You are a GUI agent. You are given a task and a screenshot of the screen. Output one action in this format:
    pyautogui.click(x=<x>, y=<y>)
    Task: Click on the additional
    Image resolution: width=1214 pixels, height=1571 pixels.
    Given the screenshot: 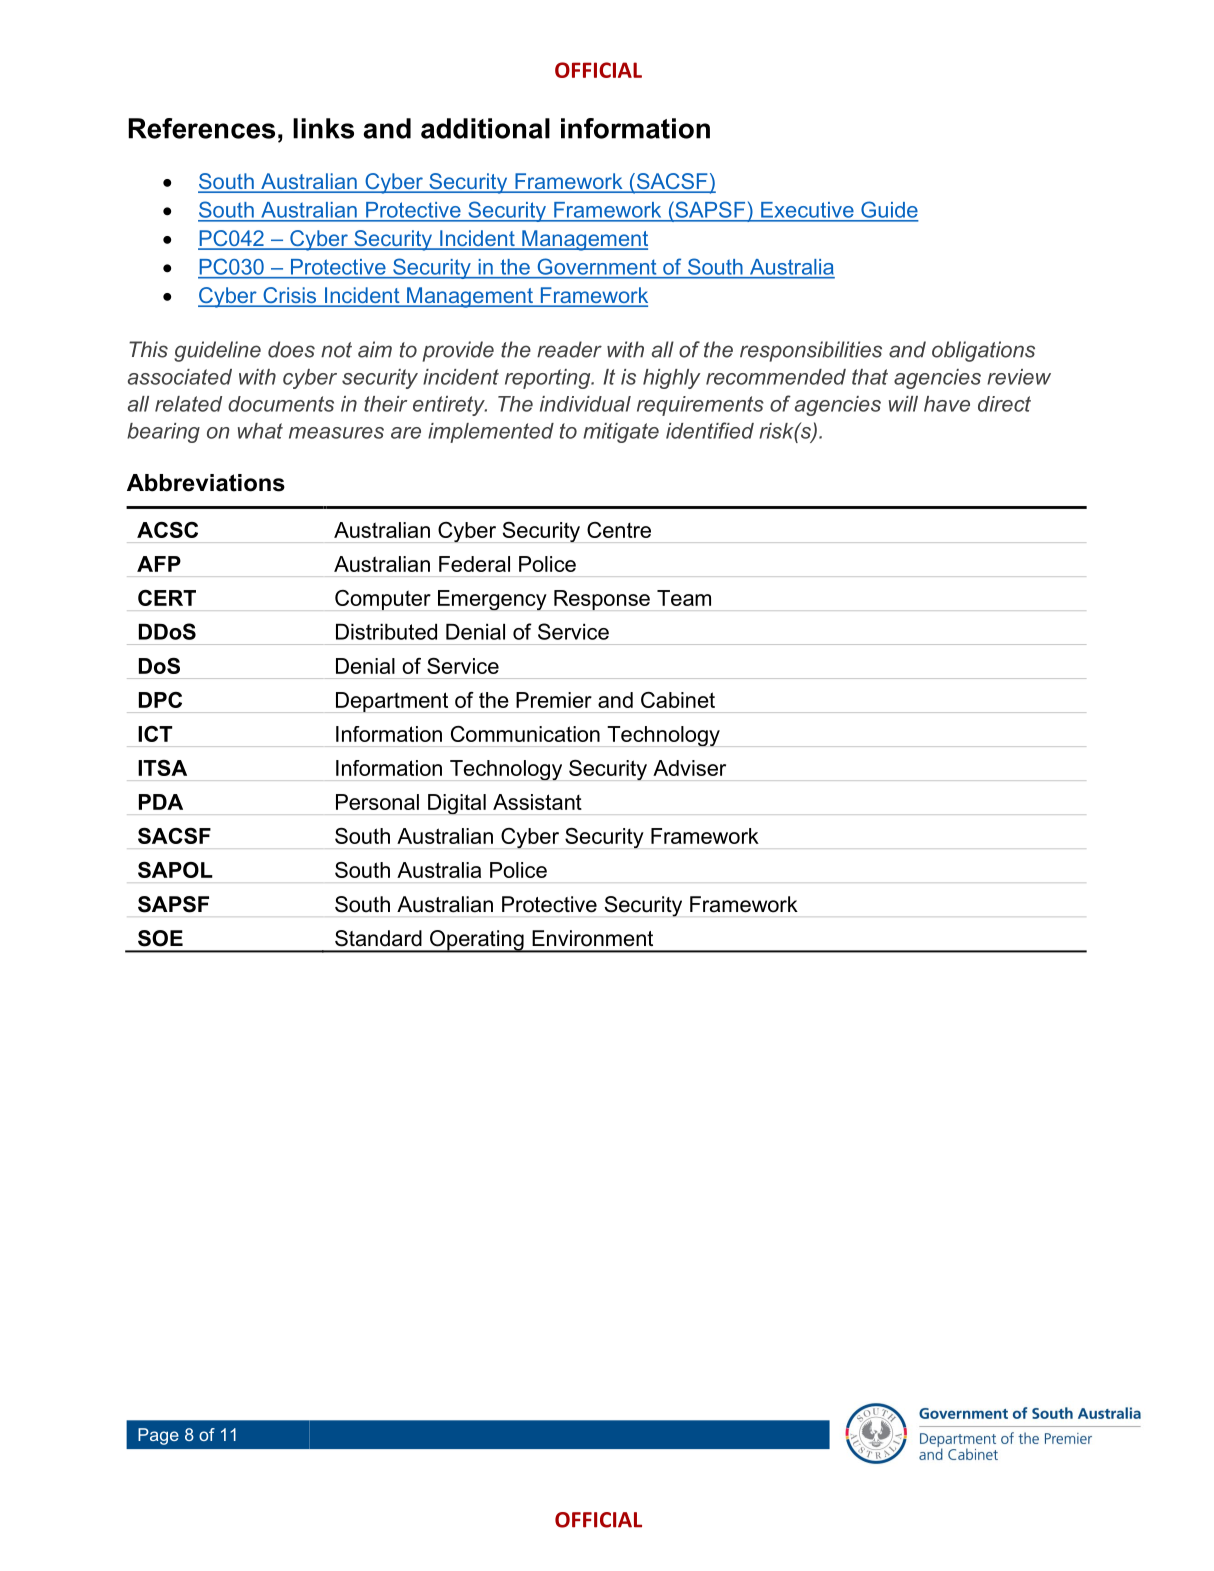 What is the action you would take?
    pyautogui.click(x=485, y=128)
